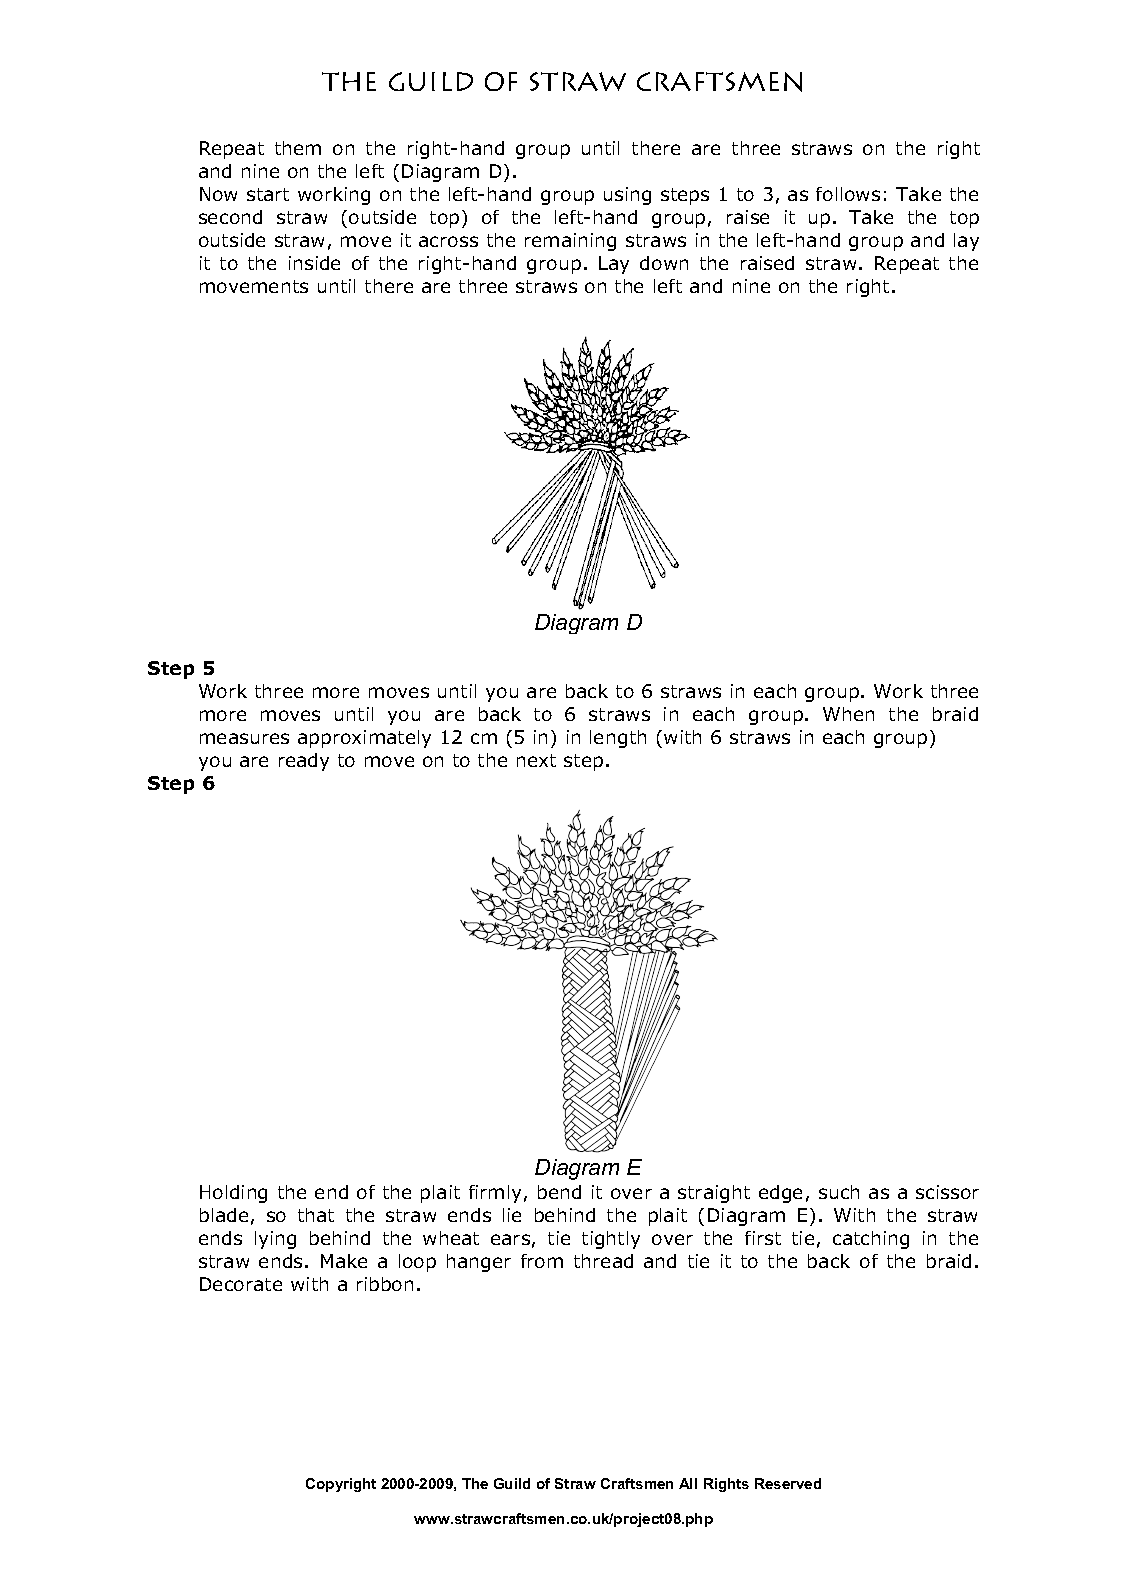 Image resolution: width=1127 pixels, height=1595 pixels. I want to click on start, so click(268, 194).
